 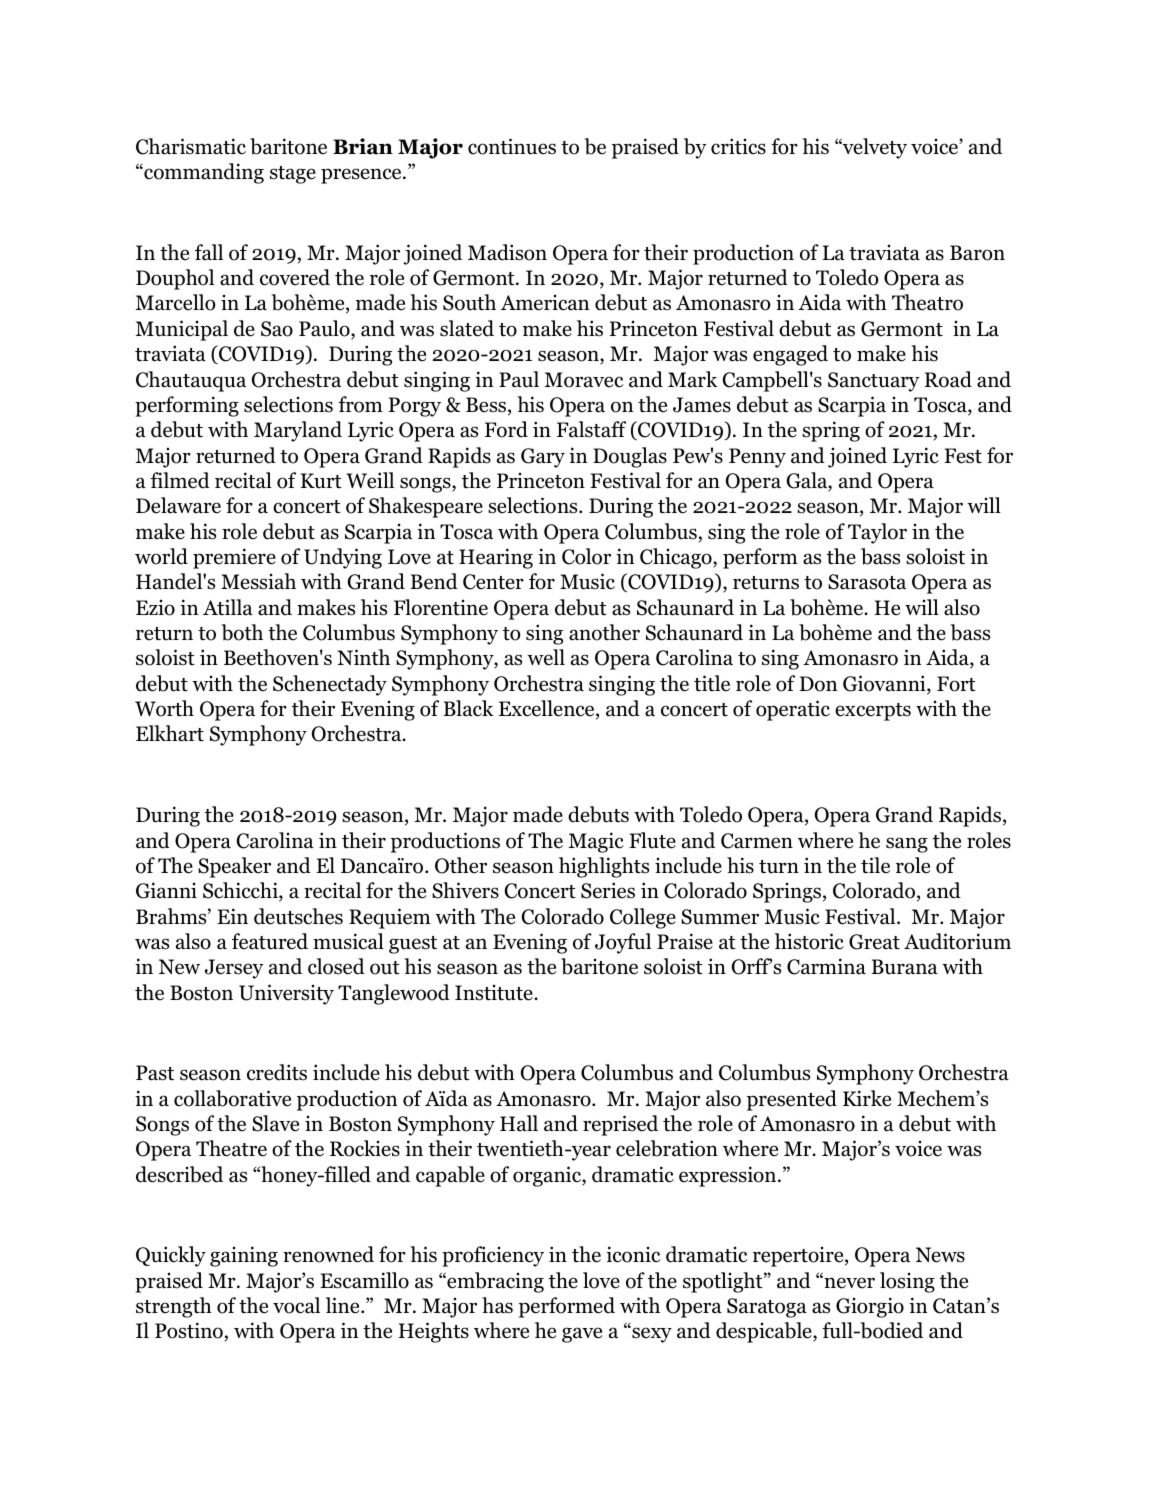 I want to click on premiere, so click(x=234, y=558).
